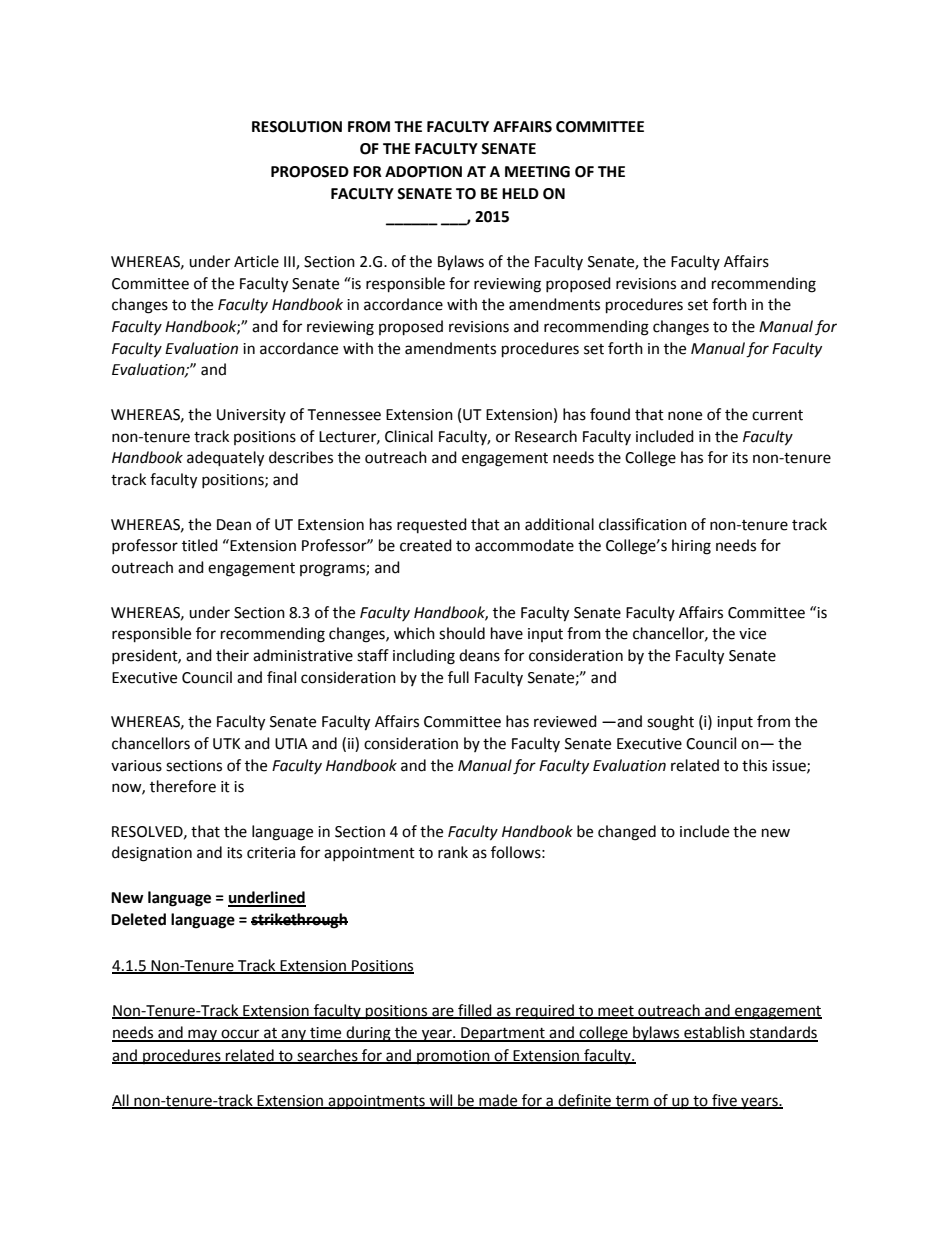 This screenshot has width=952, height=1233. I want to click on RESOLUTION, so click(297, 127).
